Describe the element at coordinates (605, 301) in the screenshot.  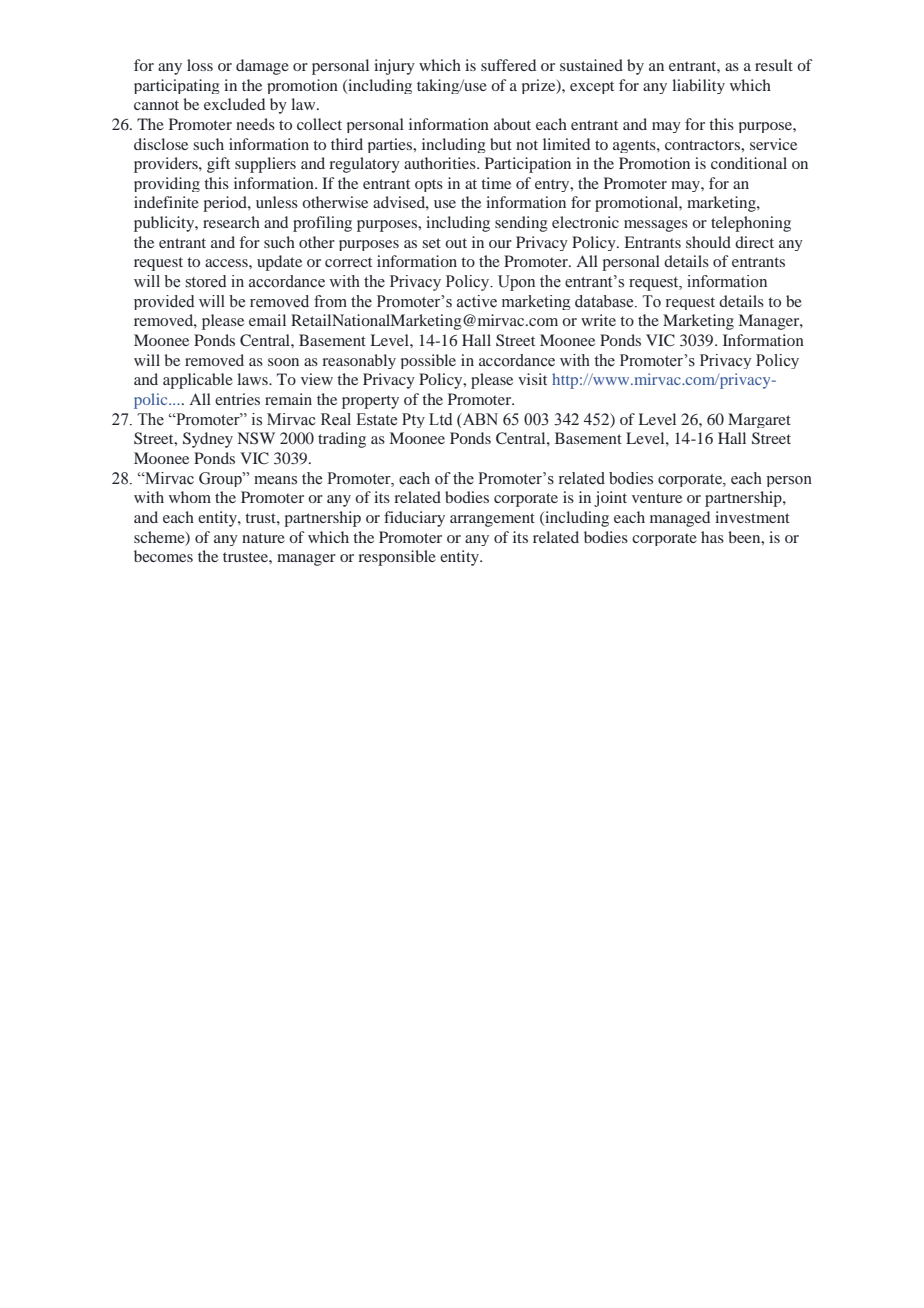
I see `database` at that location.
